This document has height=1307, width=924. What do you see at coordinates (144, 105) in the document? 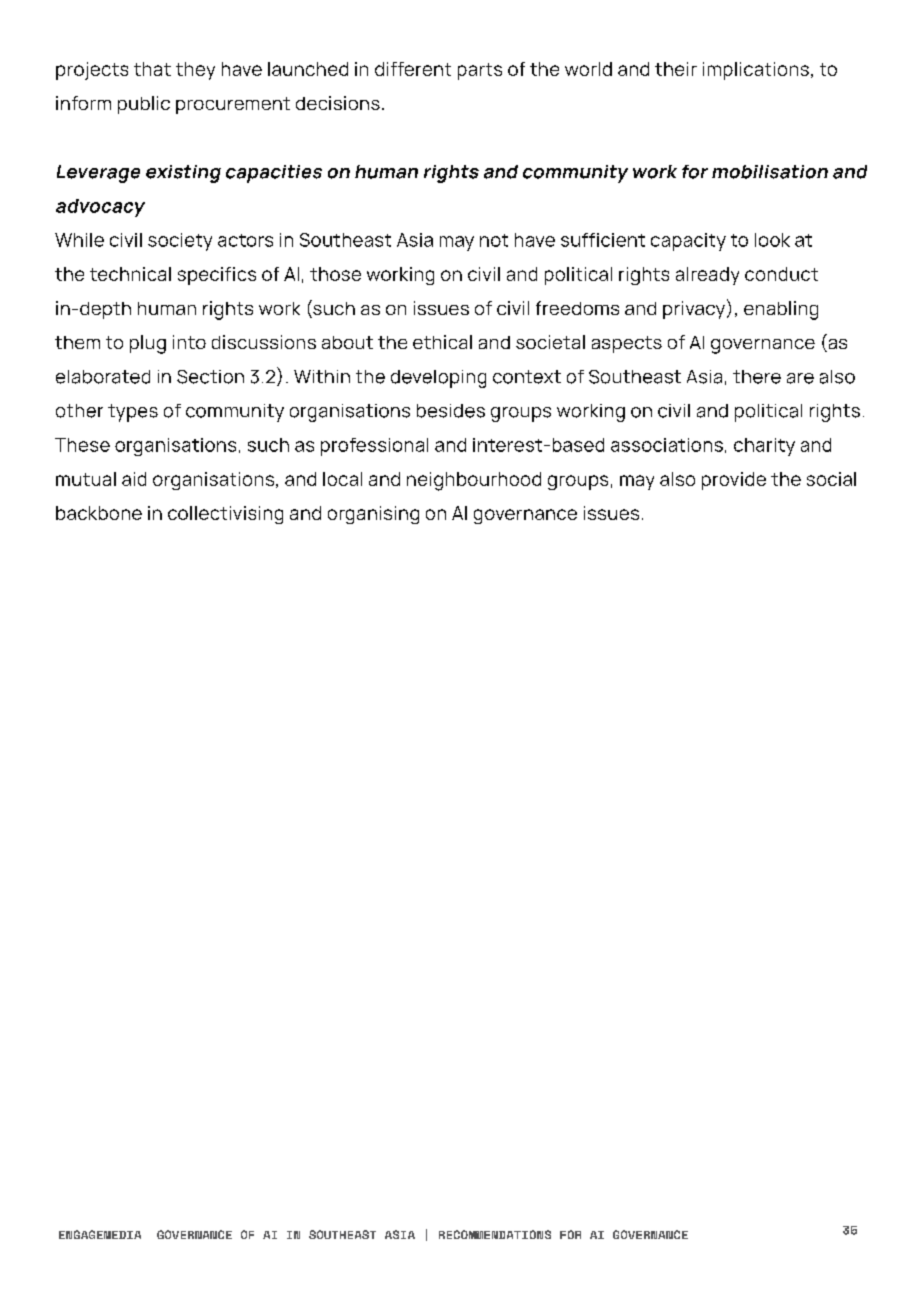
I see `public` at bounding box center [144, 105].
